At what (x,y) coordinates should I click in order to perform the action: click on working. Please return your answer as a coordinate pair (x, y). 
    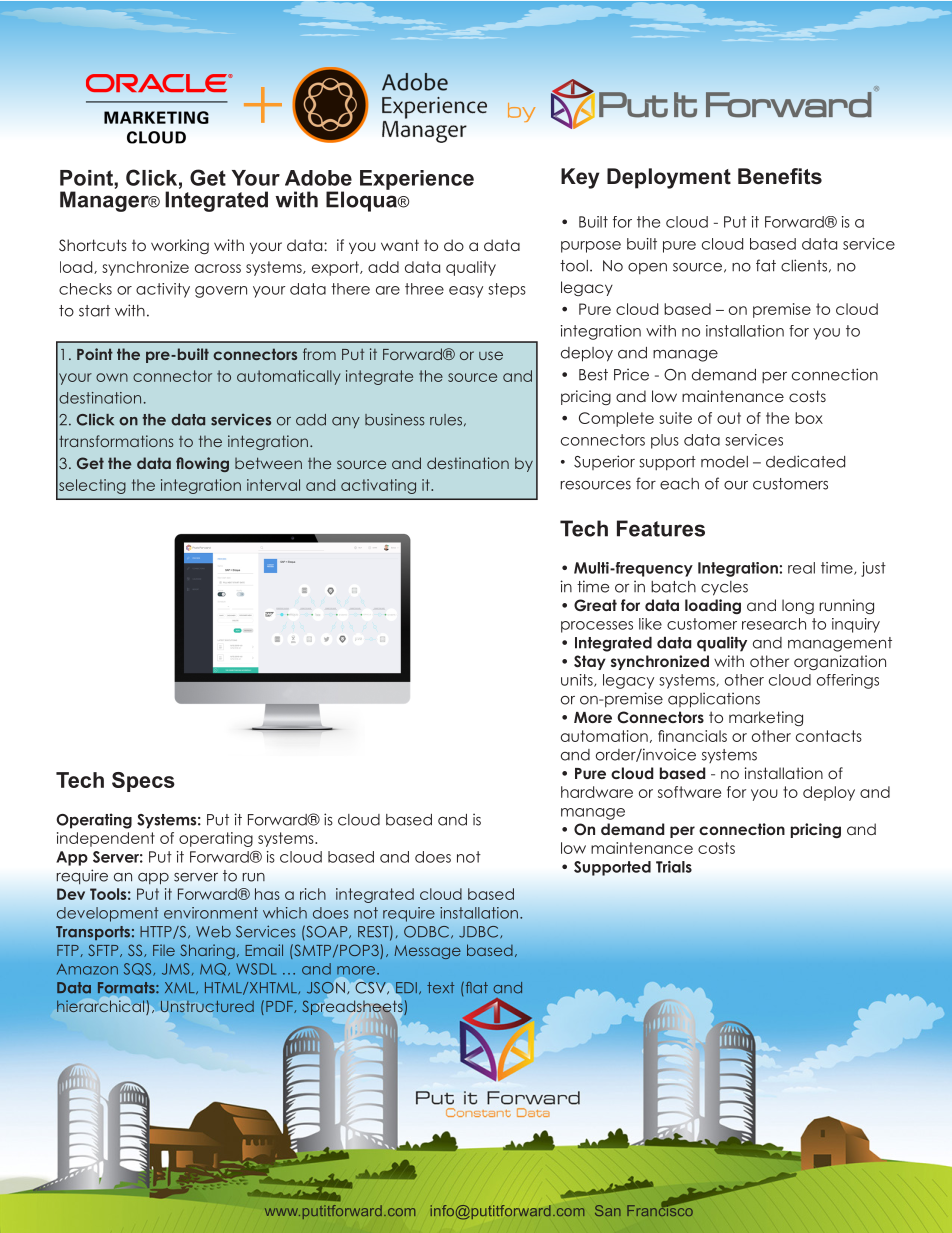
    Looking at the image, I should click on (180, 246).
